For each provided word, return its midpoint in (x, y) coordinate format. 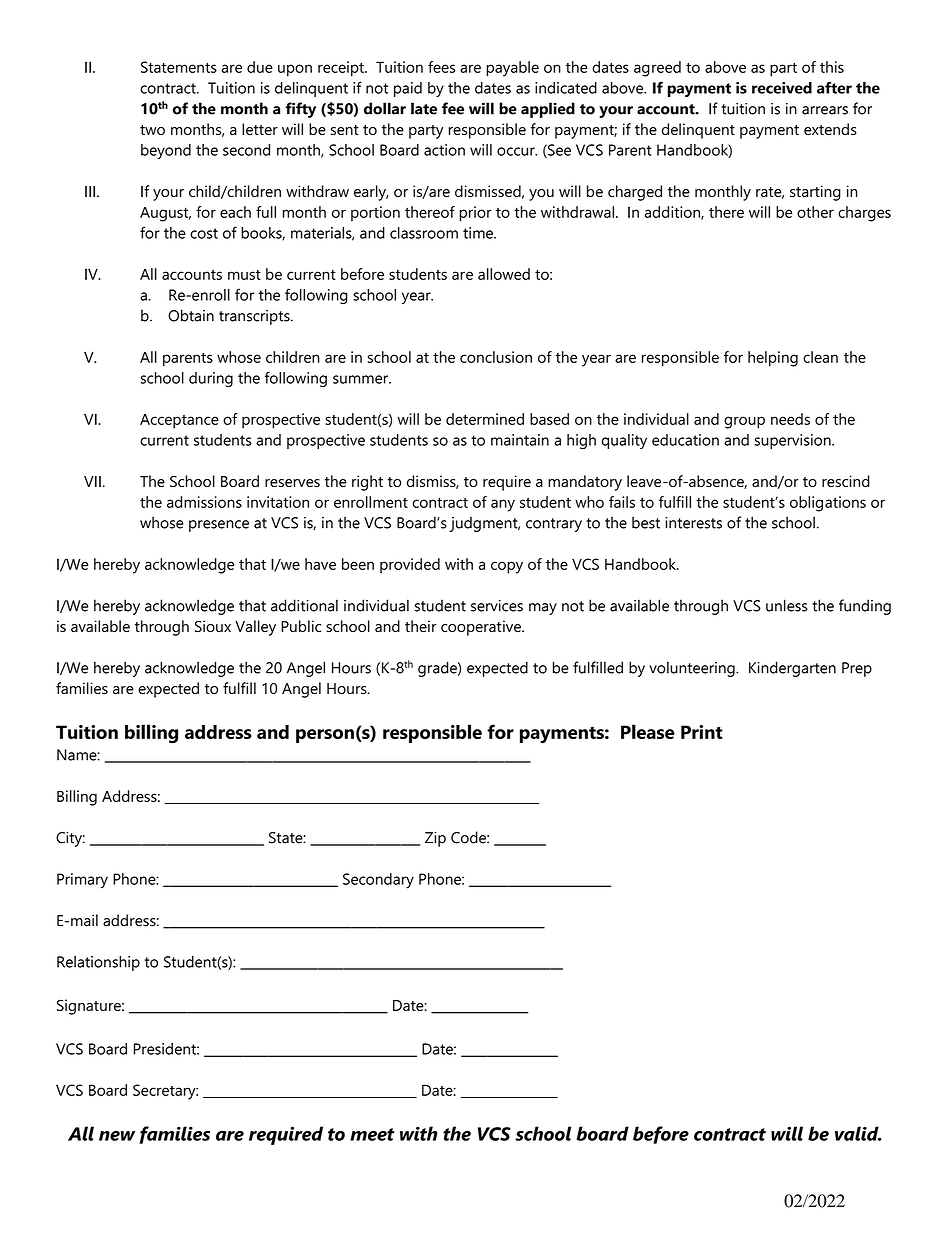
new (117, 1136)
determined (485, 419)
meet (372, 1134)
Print (702, 732)
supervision (794, 441)
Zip (435, 839)
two (152, 130)
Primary (82, 881)
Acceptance (179, 421)
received (782, 88)
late (424, 108)
